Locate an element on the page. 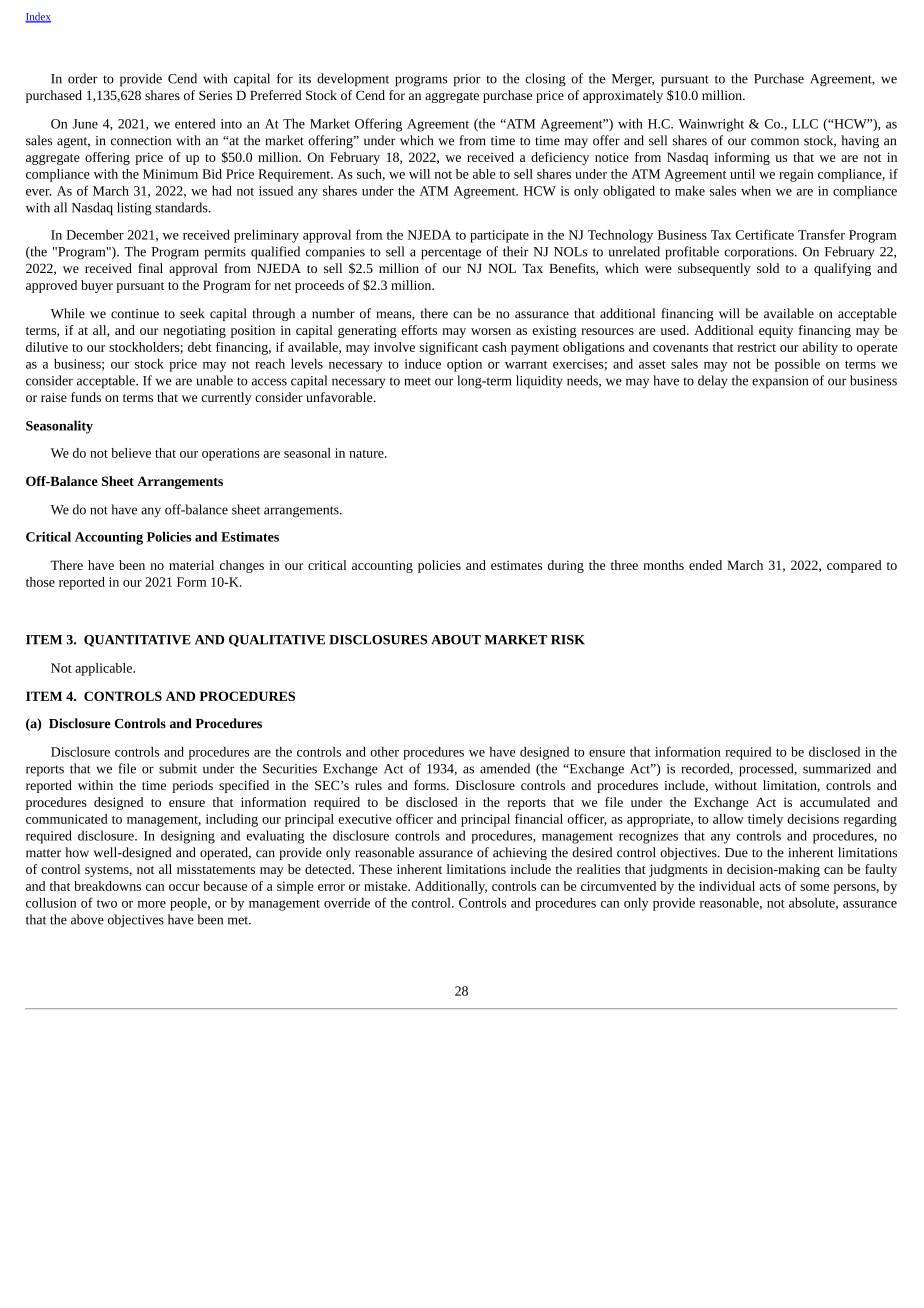 This page has width=924, height=1308. LLC is located at coordinates (805, 124).
